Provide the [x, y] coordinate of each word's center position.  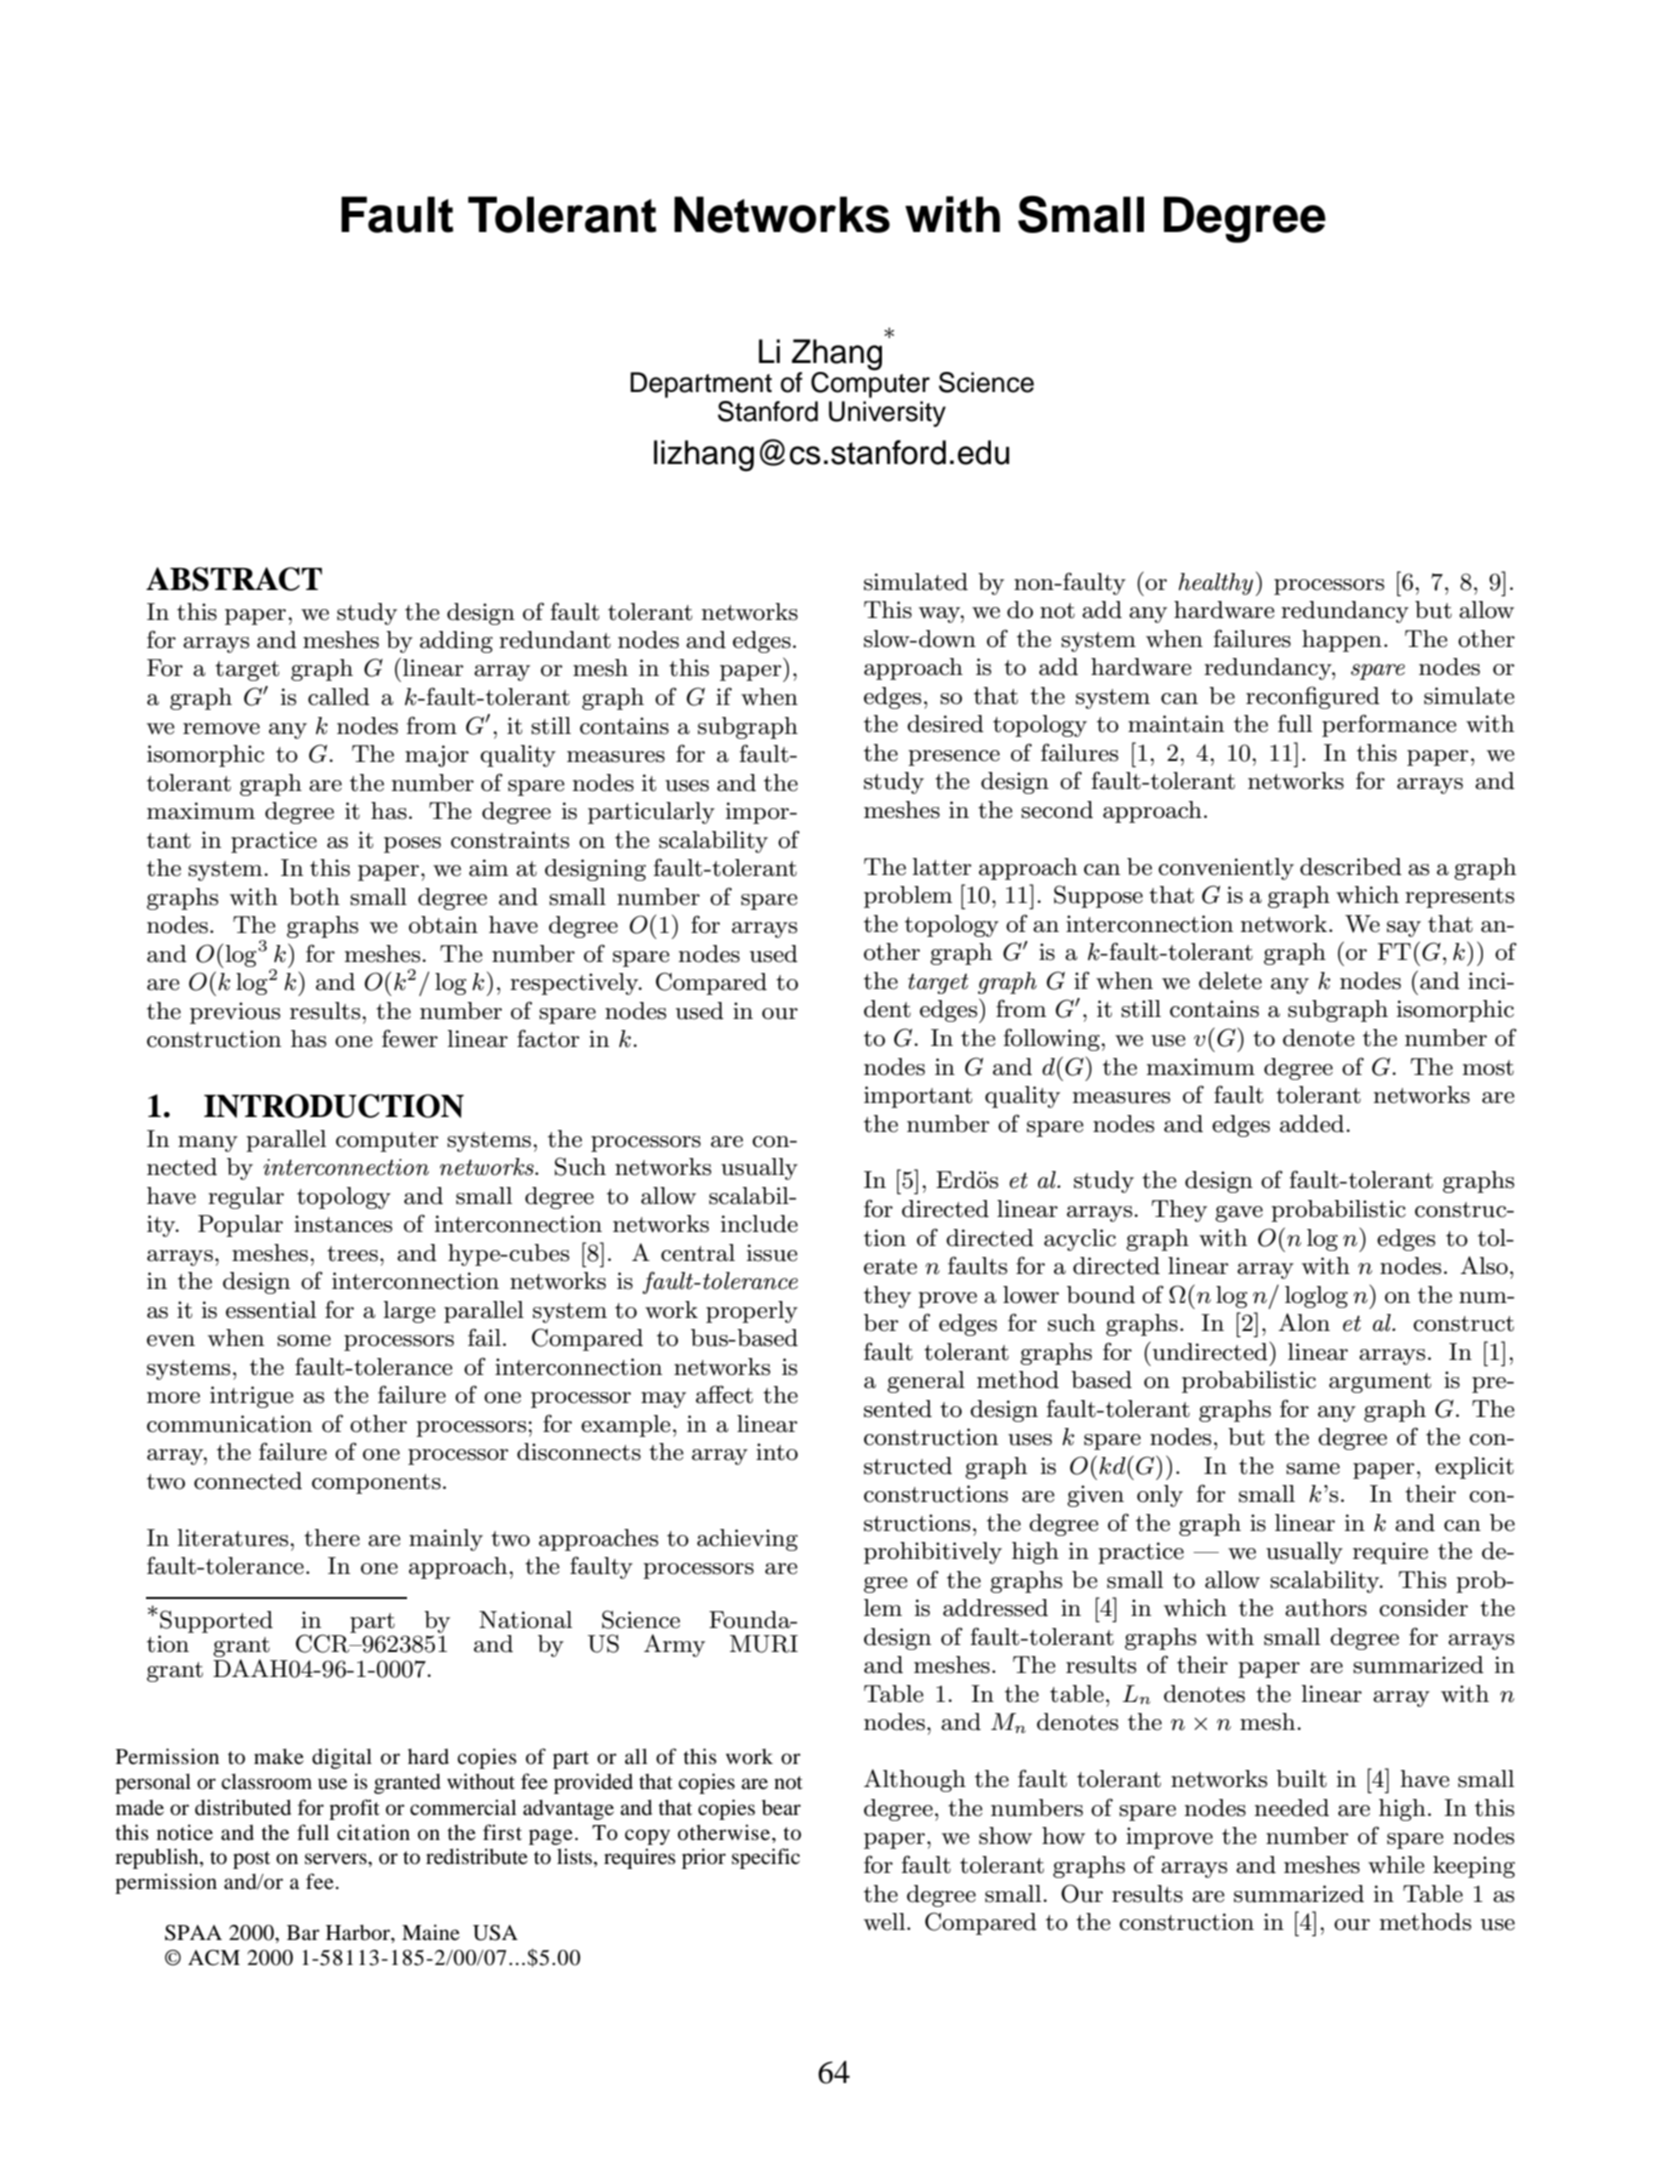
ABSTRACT [234, 579]
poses [412, 845]
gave [1239, 1214]
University [887, 414]
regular [246, 1198]
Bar [303, 1932]
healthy [1215, 584]
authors [1326, 1608]
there [332, 1538]
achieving [747, 1540]
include [759, 1224]
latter [942, 867]
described [1351, 867]
